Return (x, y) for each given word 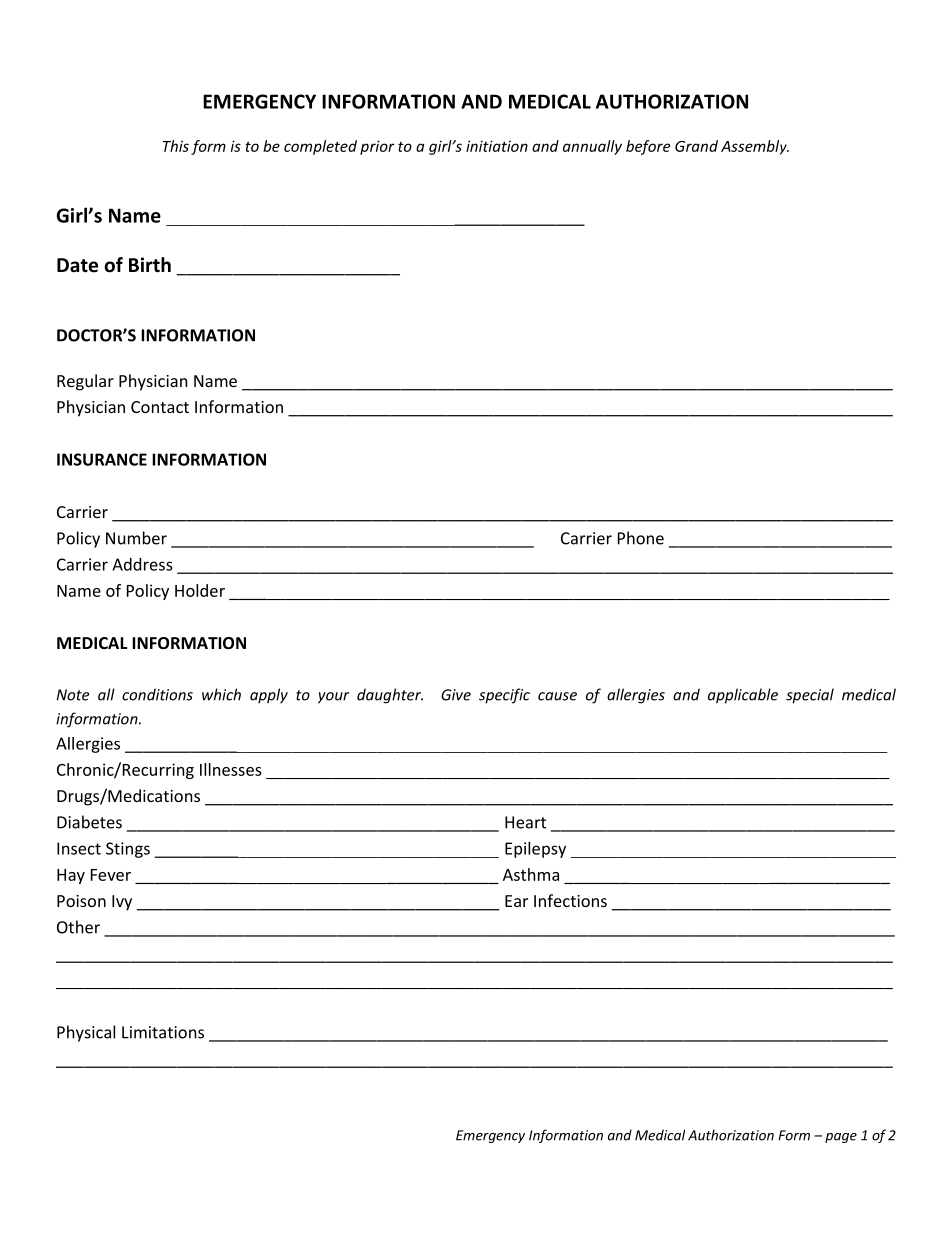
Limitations (163, 1032)
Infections (570, 900)
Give (456, 695)
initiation (497, 146)
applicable (743, 696)
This (176, 146)
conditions (157, 694)
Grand (696, 146)
